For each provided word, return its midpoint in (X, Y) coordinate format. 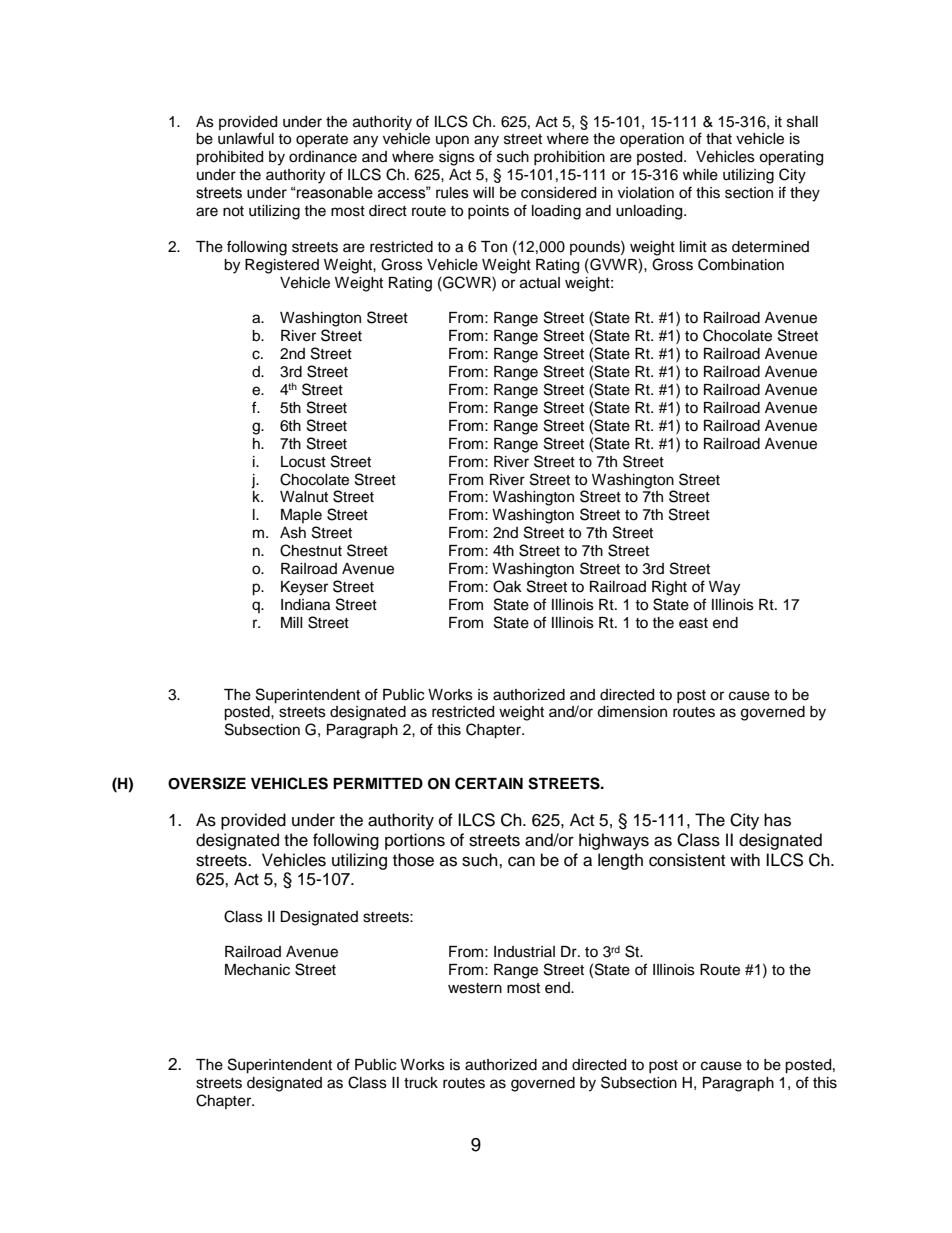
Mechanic (257, 970)
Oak (507, 586)
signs (457, 158)
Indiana (305, 605)
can (521, 861)
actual (540, 283)
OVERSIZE (207, 783)
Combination (741, 264)
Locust (303, 462)
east (693, 623)
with (745, 859)
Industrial (524, 952)
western (475, 988)
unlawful (246, 138)
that (719, 139)
